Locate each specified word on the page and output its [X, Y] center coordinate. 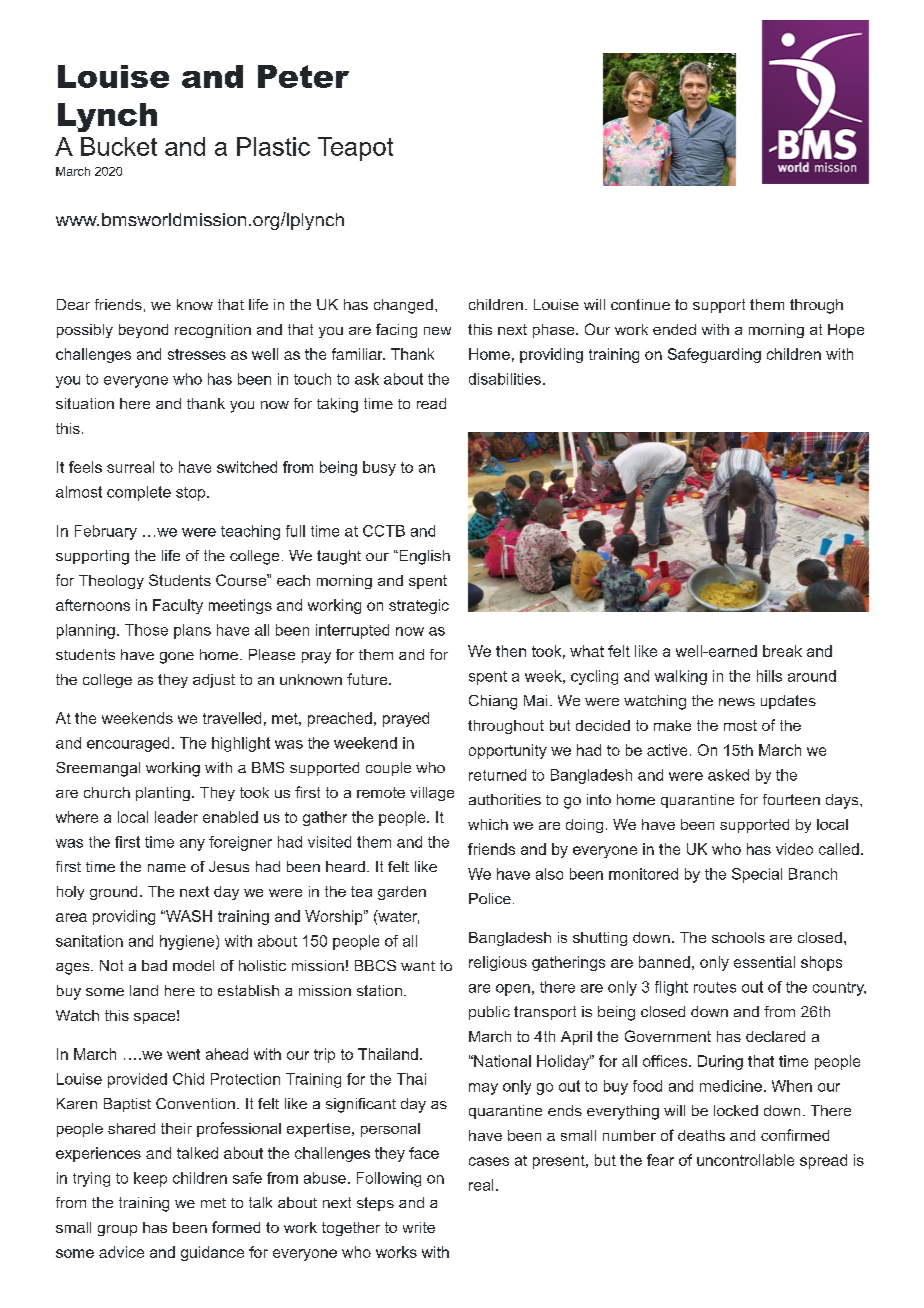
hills [769, 676]
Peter [303, 76]
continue [640, 304]
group [117, 1230]
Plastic [273, 146]
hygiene [187, 942]
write [419, 1227]
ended [674, 329]
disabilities [505, 379]
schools [738, 937]
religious [498, 963]
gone [177, 658]
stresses [197, 354]
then [511, 651]
